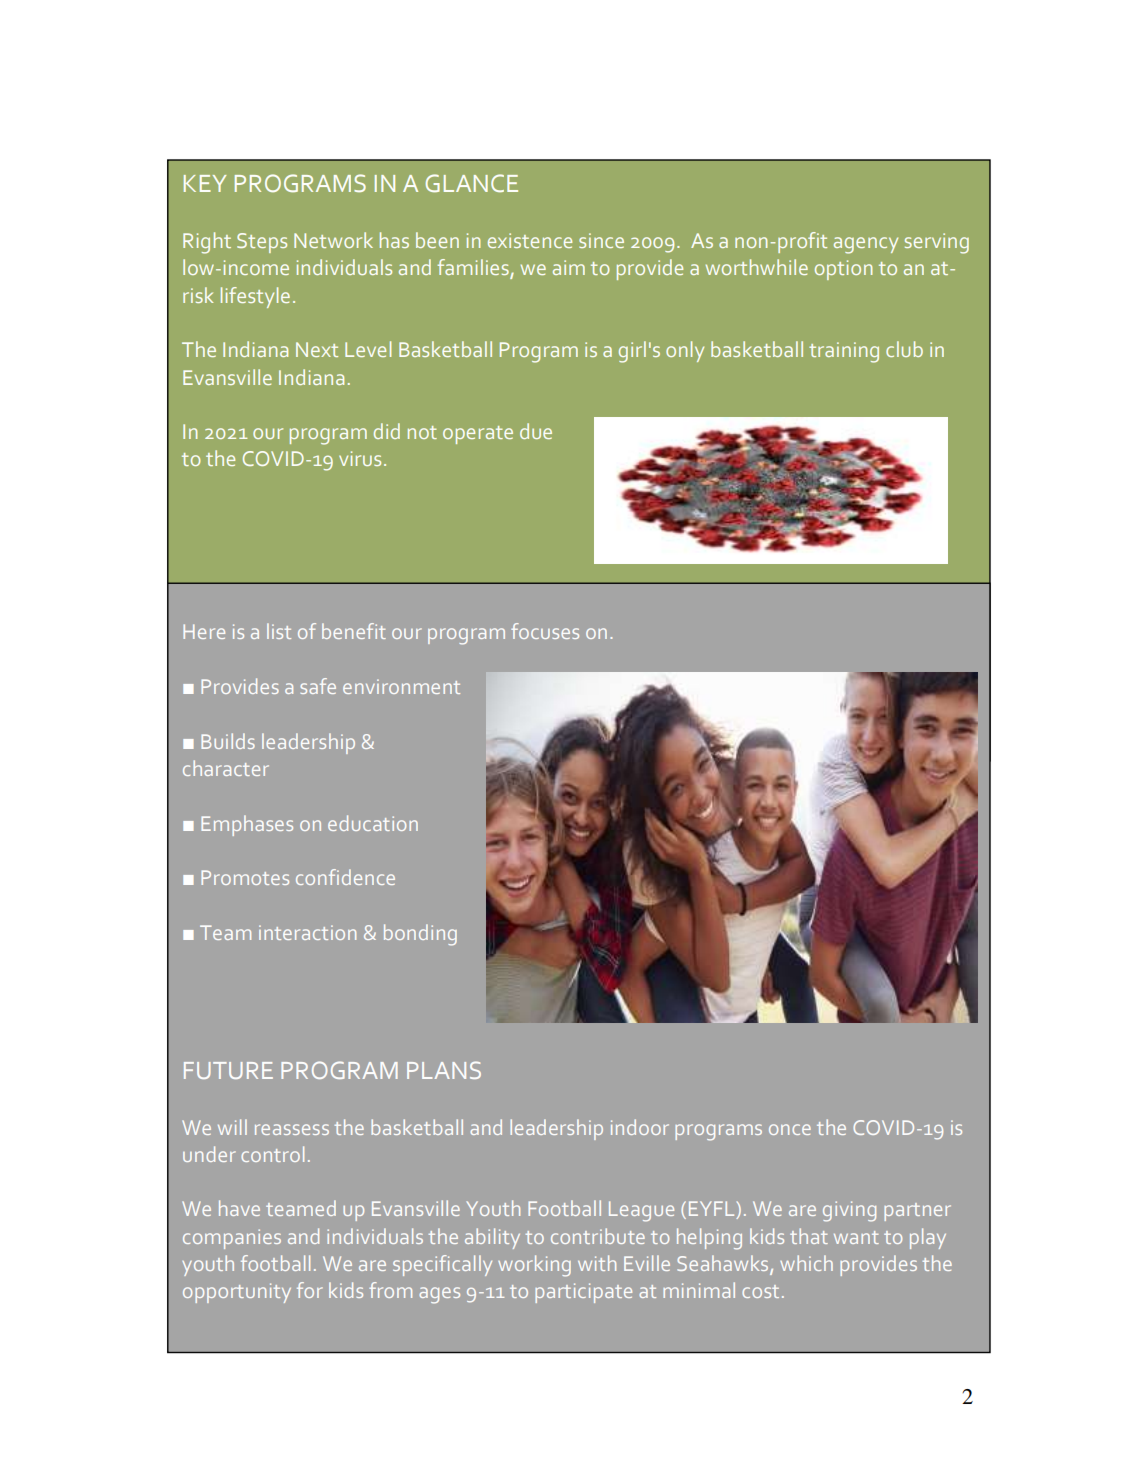 This screenshot has height=1477, width=1141. Describe the element at coordinates (279, 631) in the screenshot. I see `list` at that location.
